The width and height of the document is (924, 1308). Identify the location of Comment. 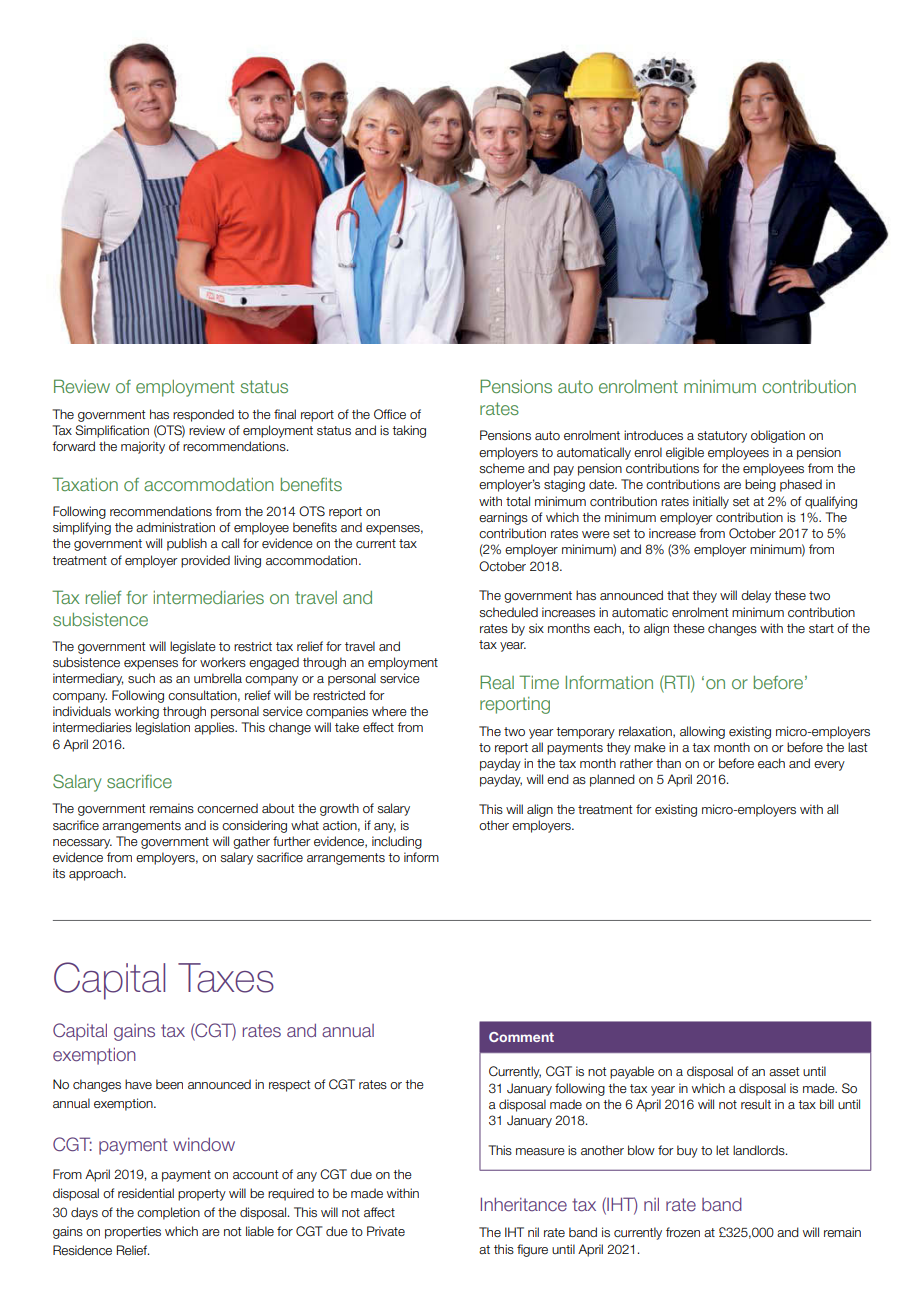
(521, 1037).
